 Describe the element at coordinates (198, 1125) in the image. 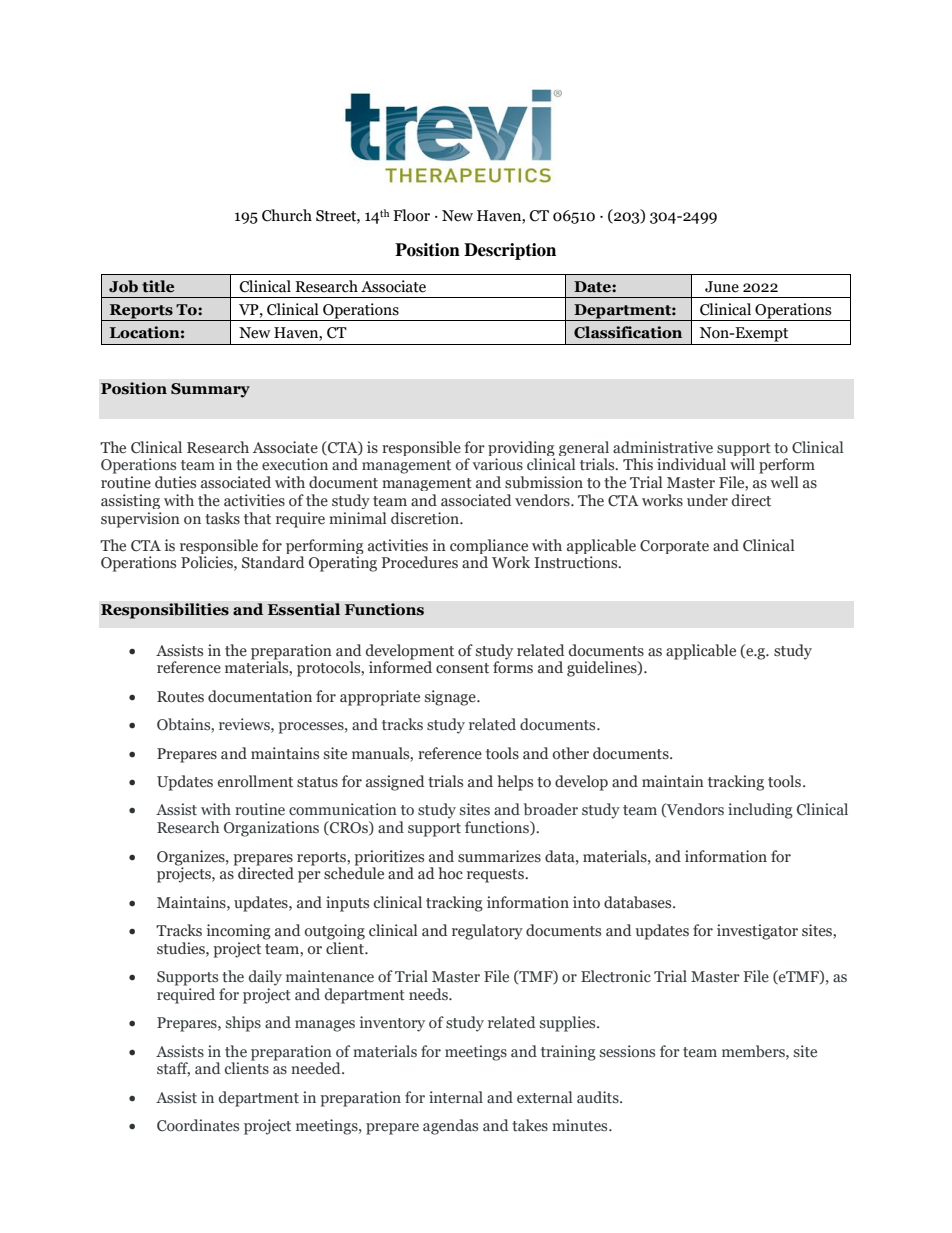

I see `Coordinates` at that location.
